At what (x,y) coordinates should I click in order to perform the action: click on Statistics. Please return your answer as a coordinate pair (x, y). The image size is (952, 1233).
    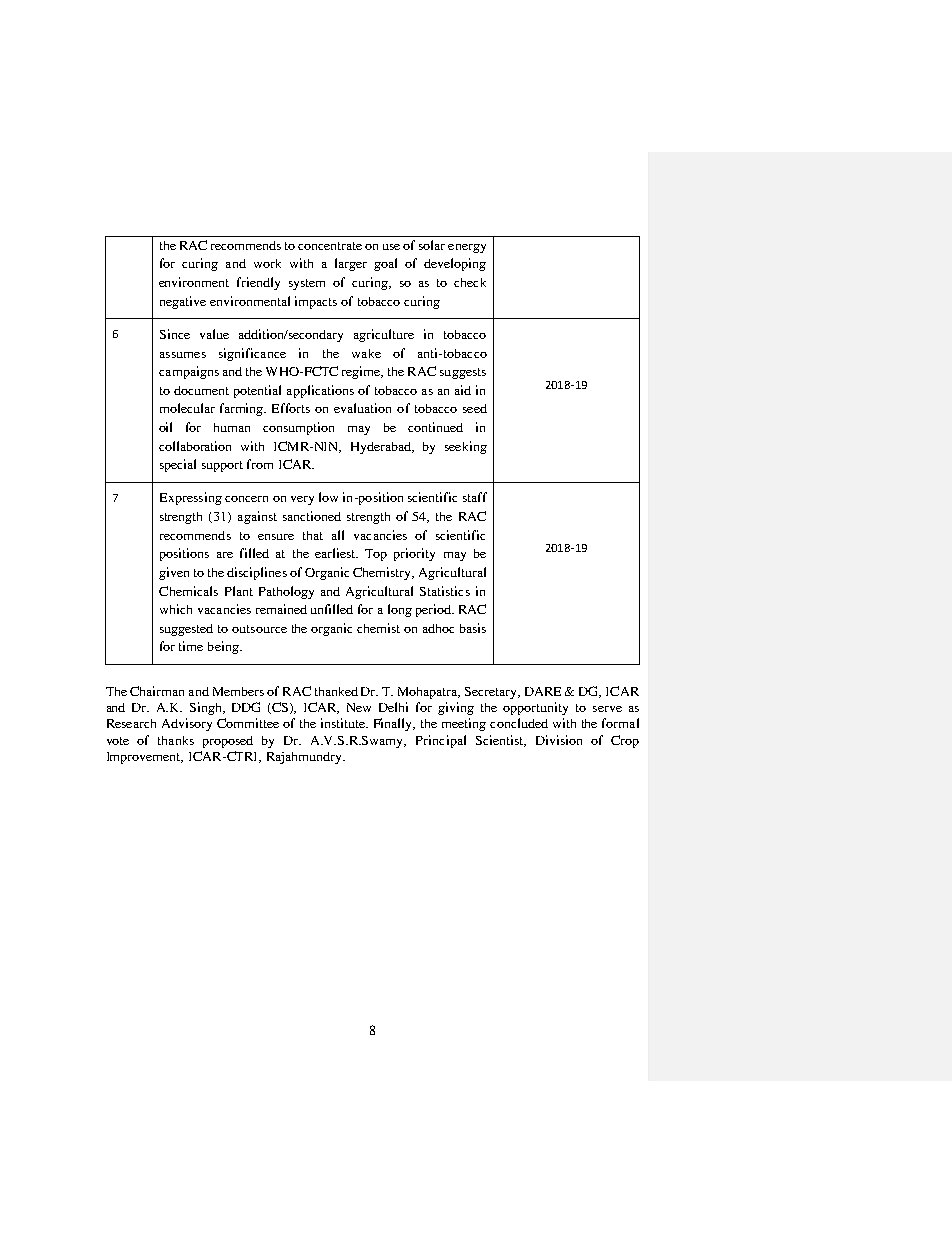
    Looking at the image, I should click on (445, 591).
